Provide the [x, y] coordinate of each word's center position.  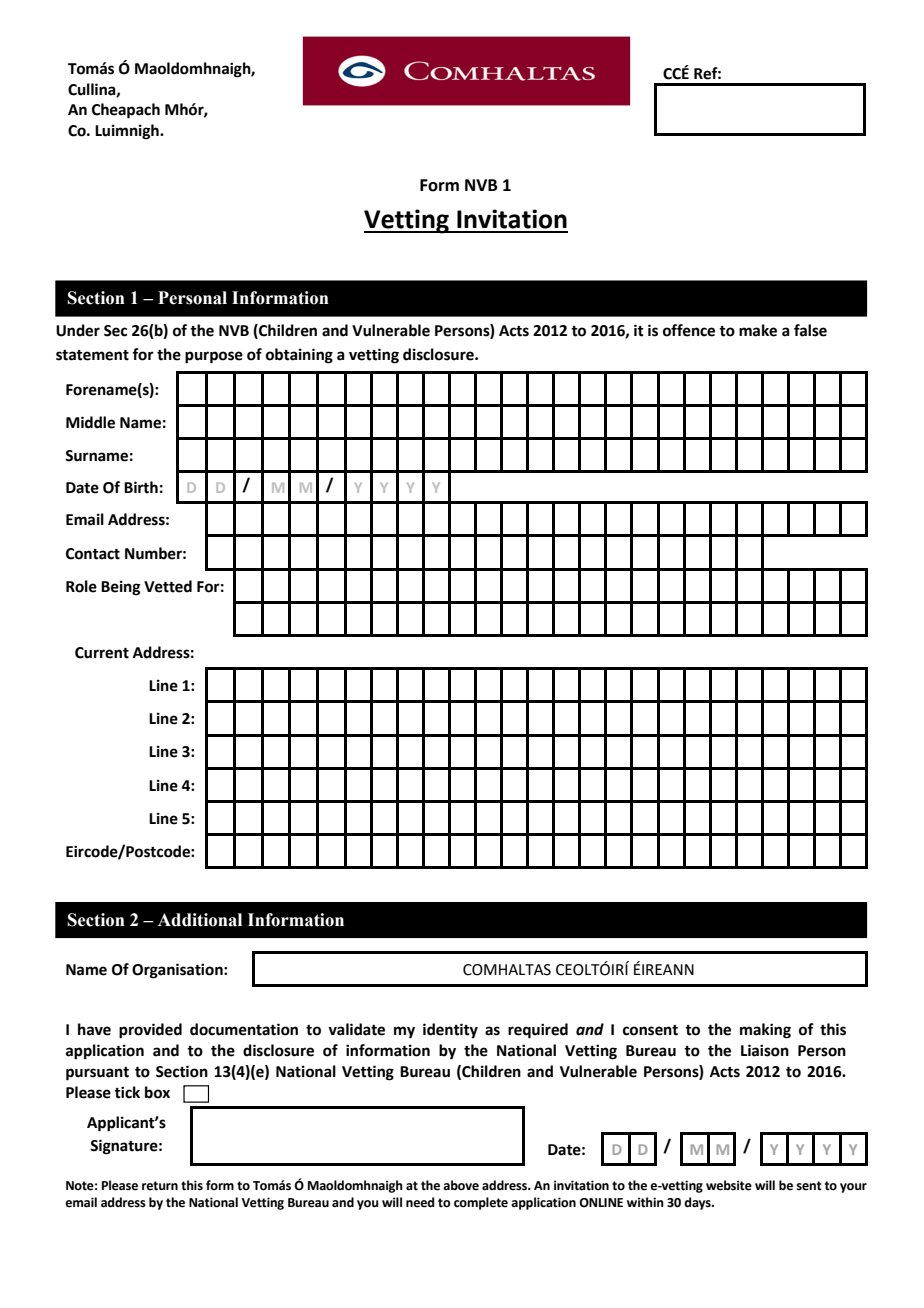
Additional [200, 920]
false [810, 330]
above [461, 1185]
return [160, 1186]
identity [450, 1031]
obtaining [299, 356]
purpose [214, 357]
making [765, 1031]
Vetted [168, 586]
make [758, 330]
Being [121, 588]
